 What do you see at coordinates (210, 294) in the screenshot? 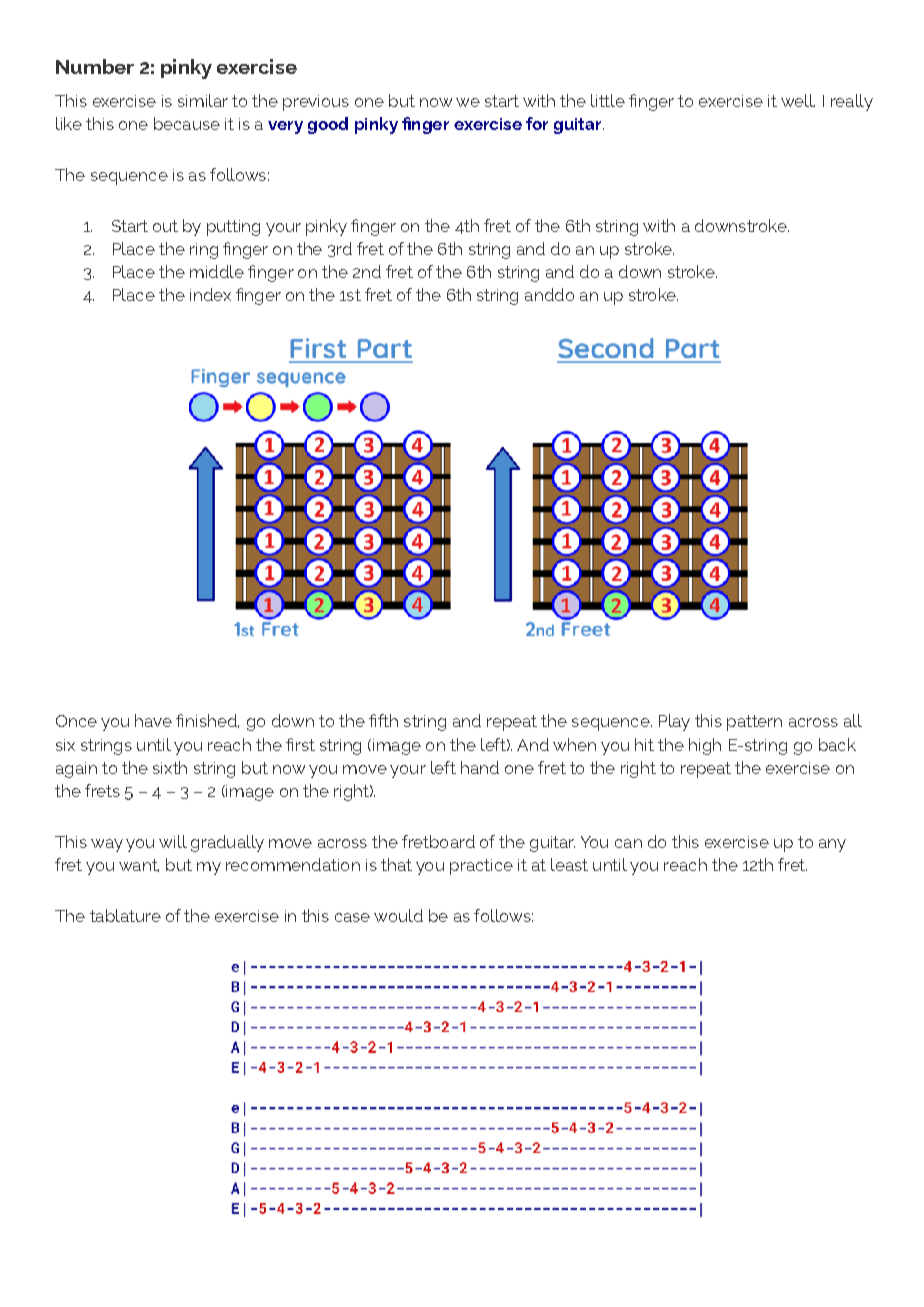
I see `index` at bounding box center [210, 294].
